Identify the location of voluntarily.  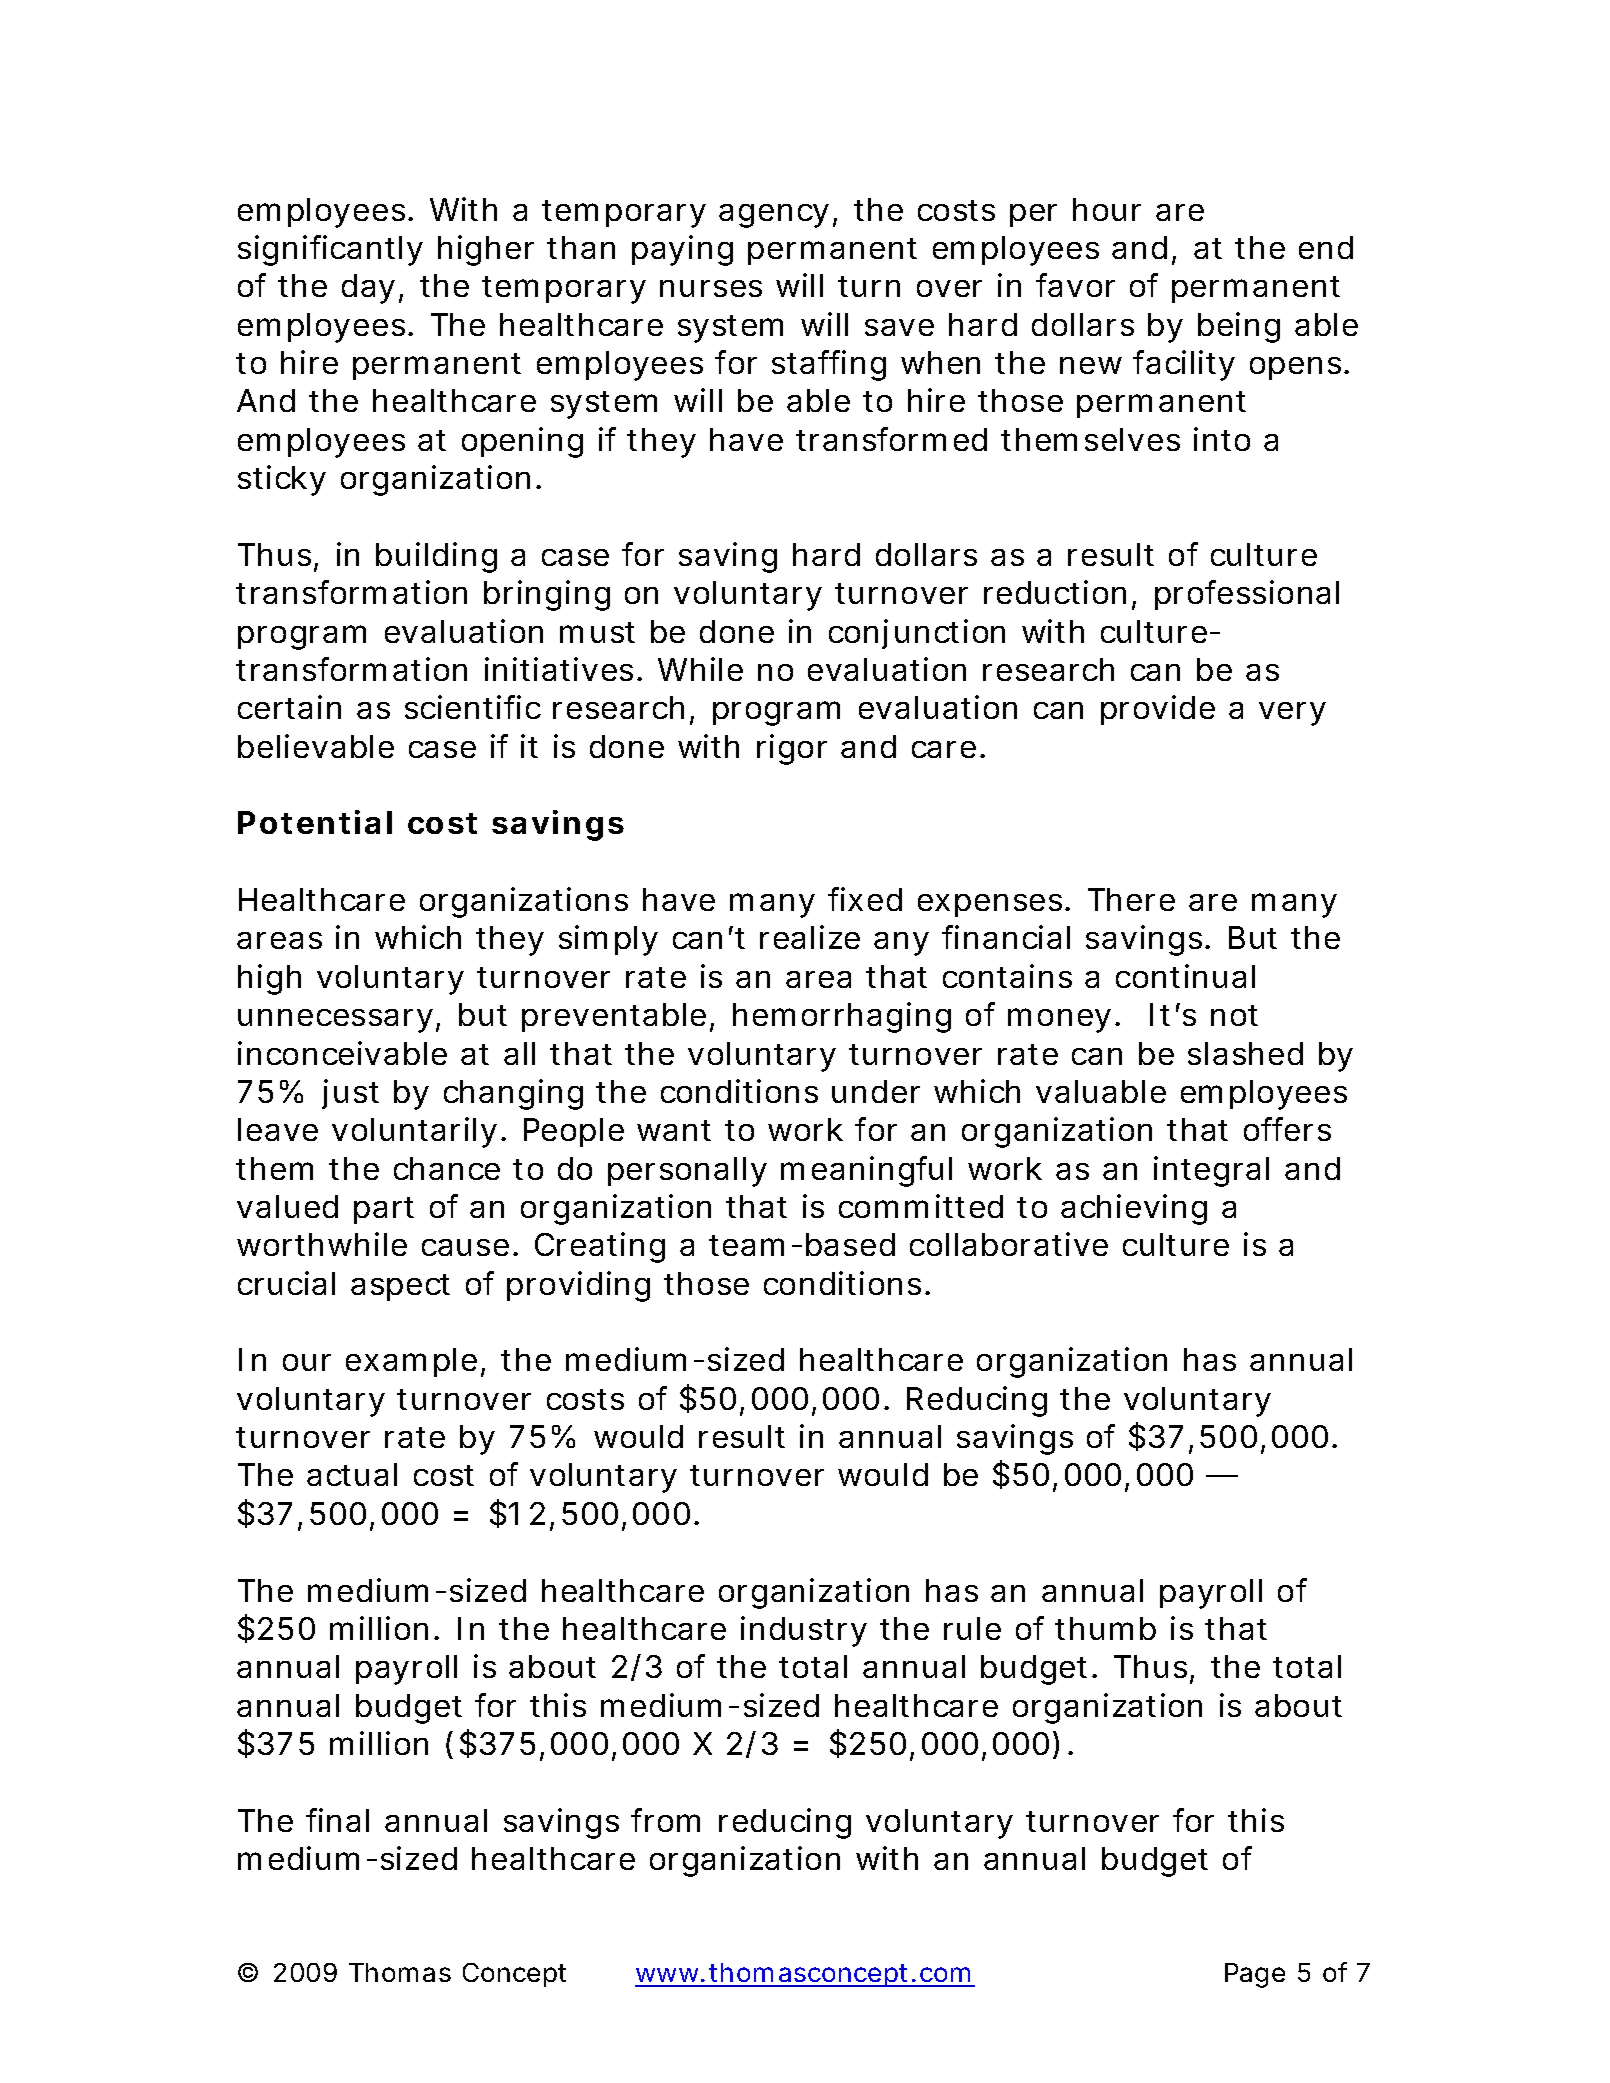
(418, 1132).
